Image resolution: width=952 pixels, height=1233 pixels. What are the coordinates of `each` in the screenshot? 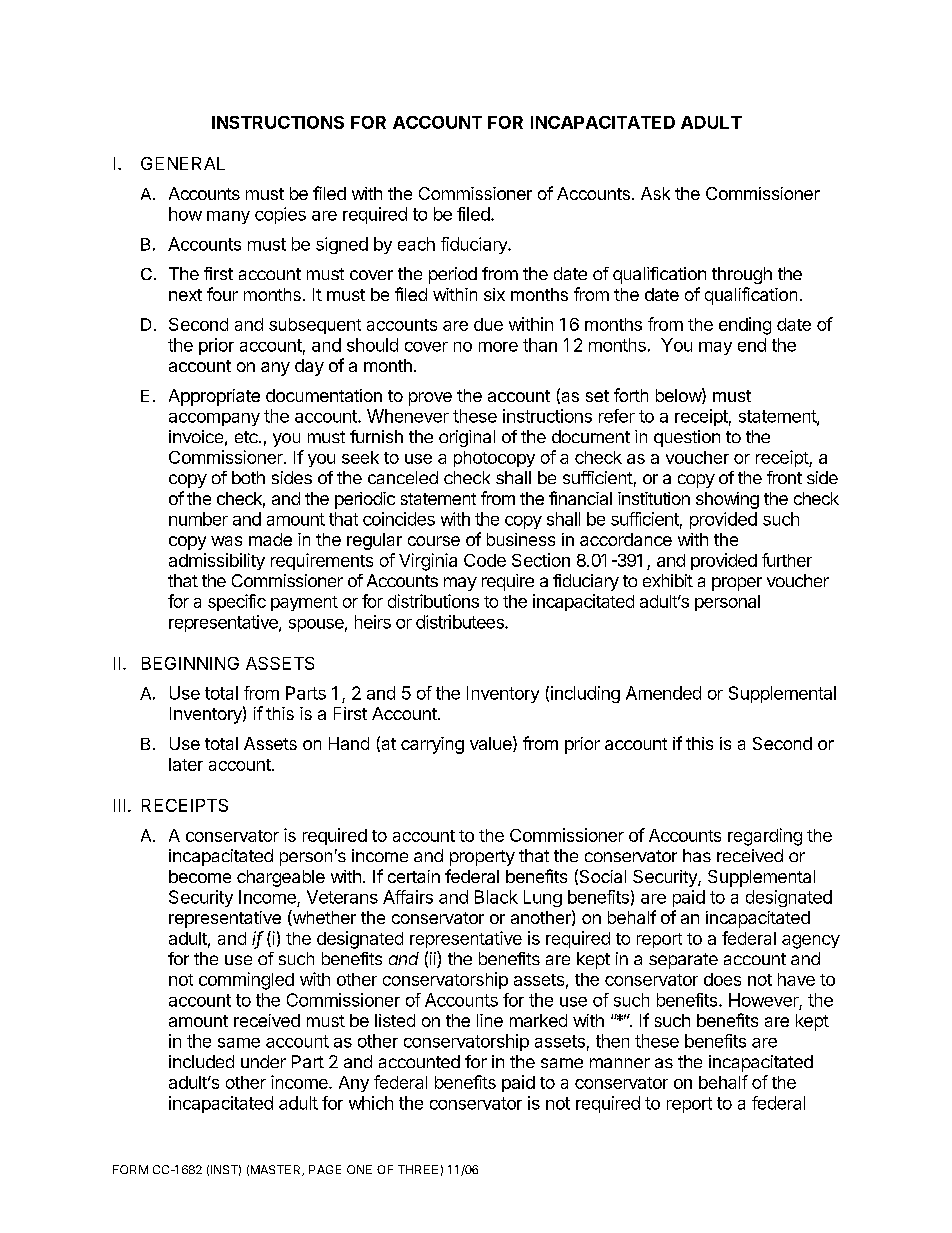 It's located at (416, 244).
